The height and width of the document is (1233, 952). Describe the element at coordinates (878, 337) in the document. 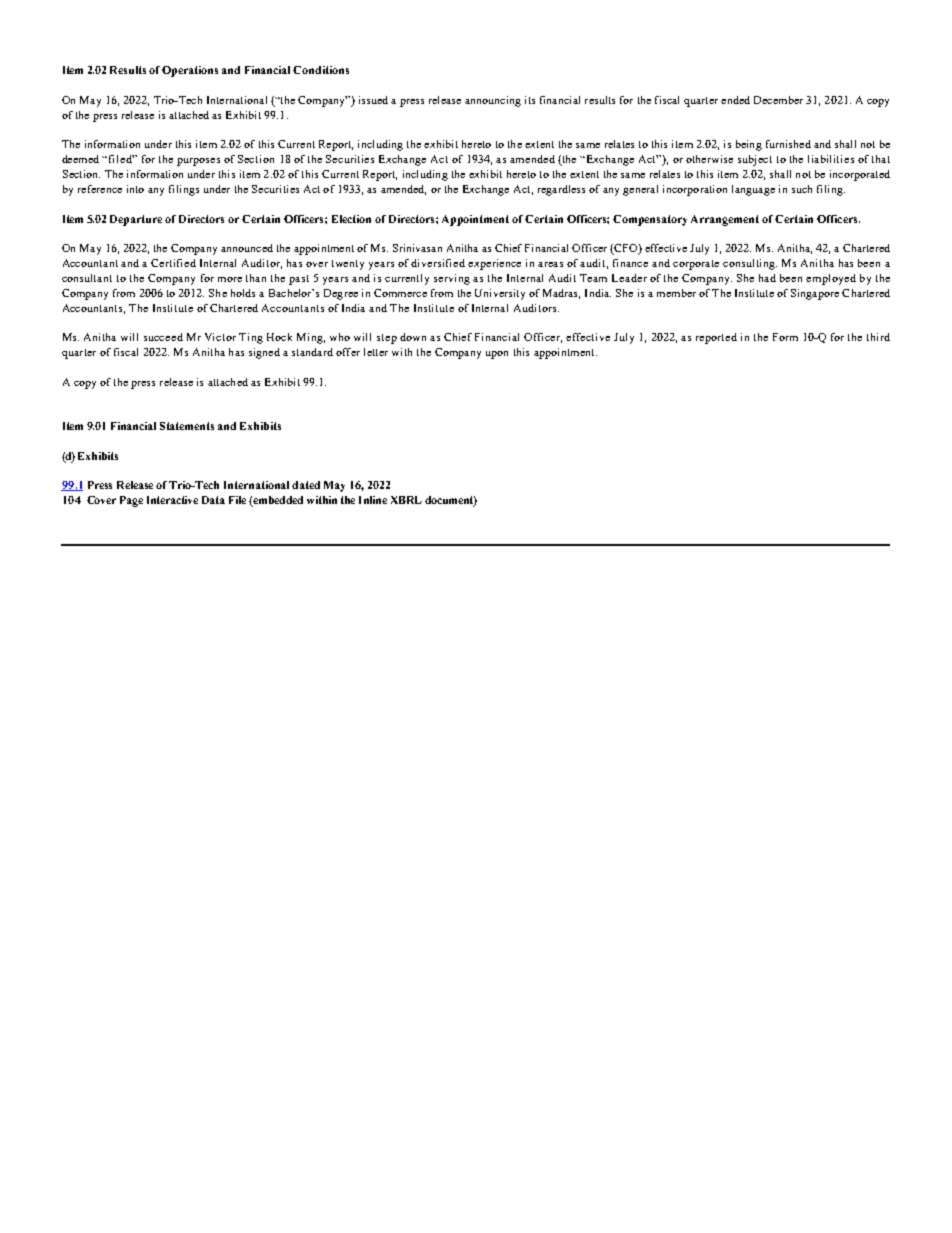

I see `third` at that location.
